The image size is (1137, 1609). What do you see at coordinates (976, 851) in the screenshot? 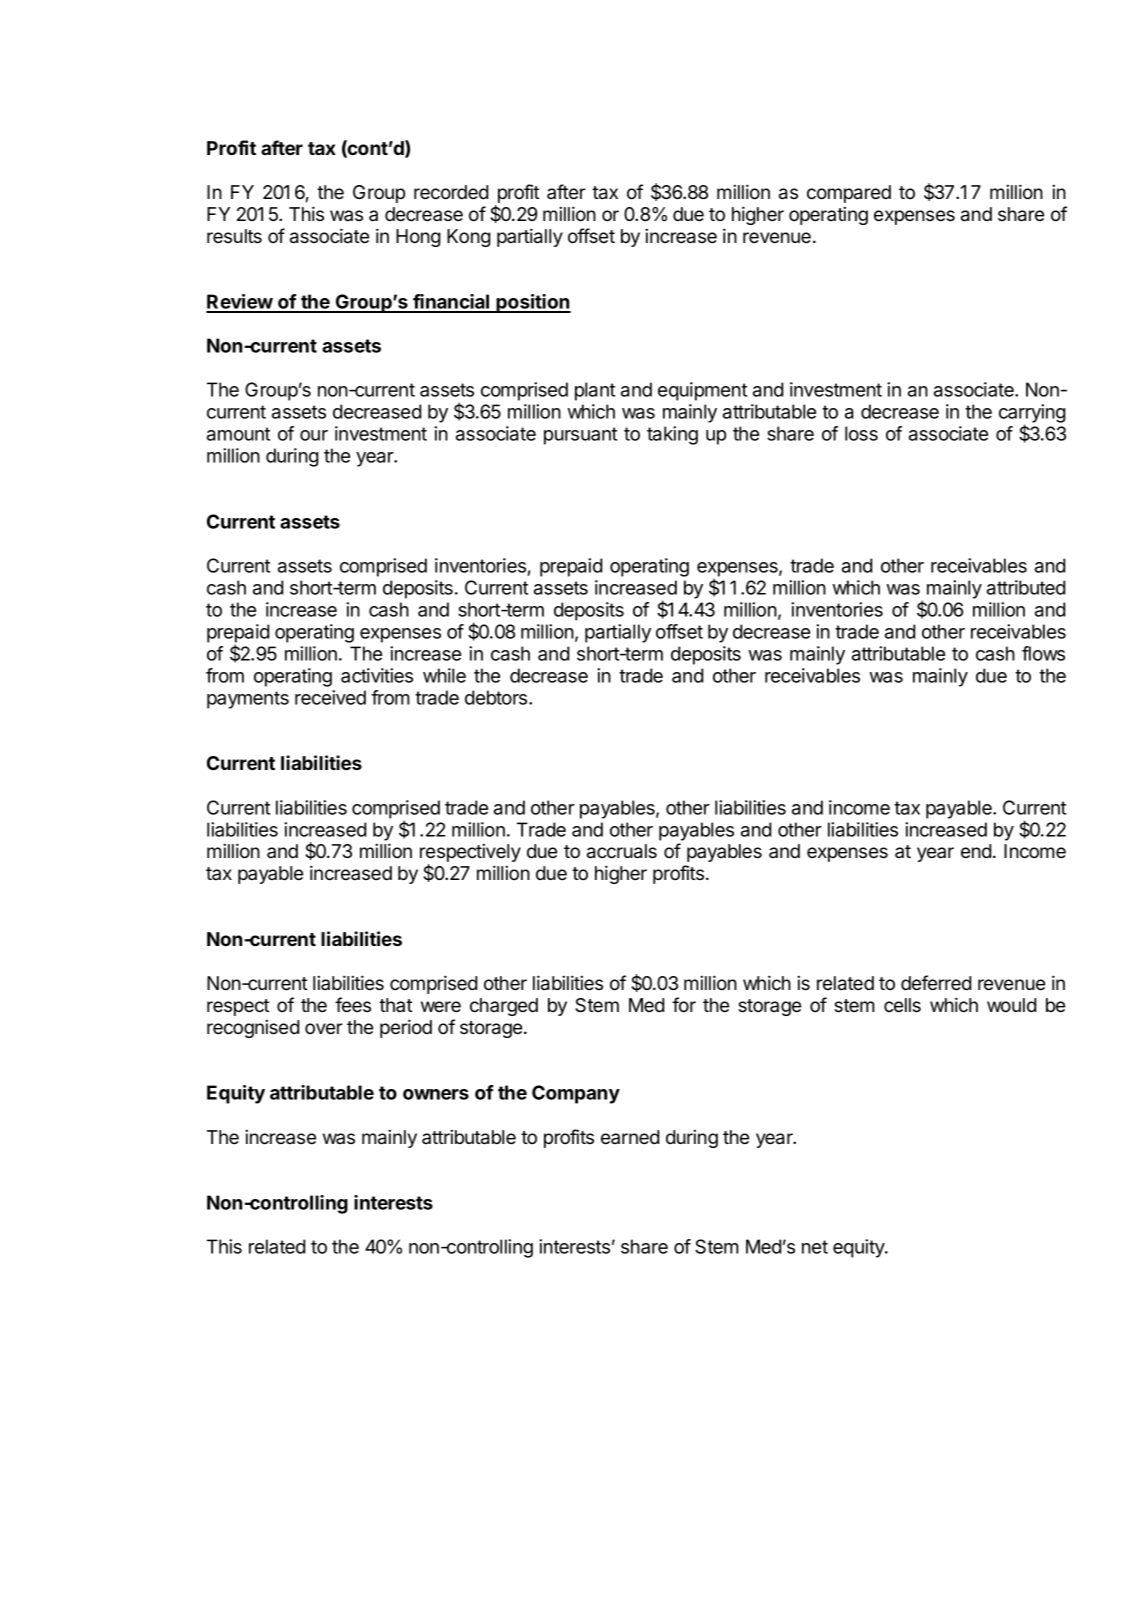
I see `end` at bounding box center [976, 851].
